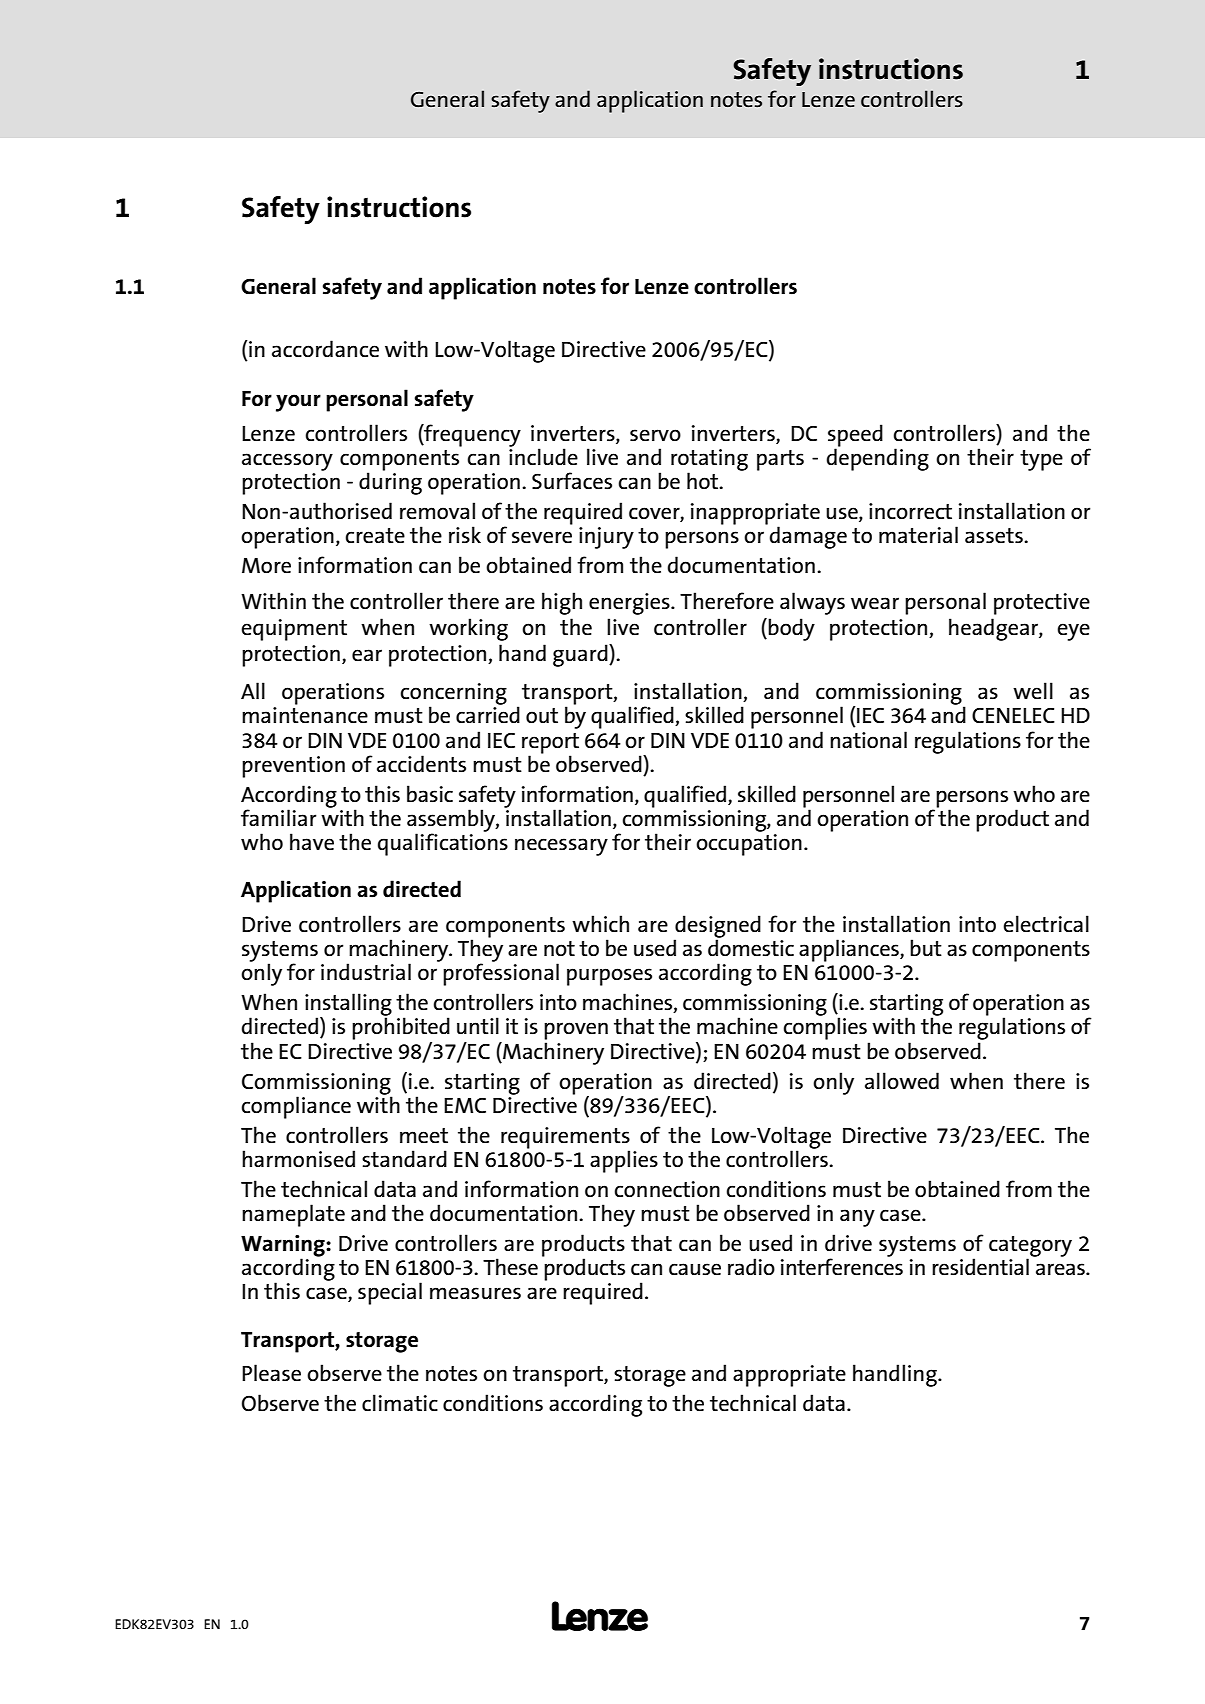  I want to click on proven, so click(576, 1031).
